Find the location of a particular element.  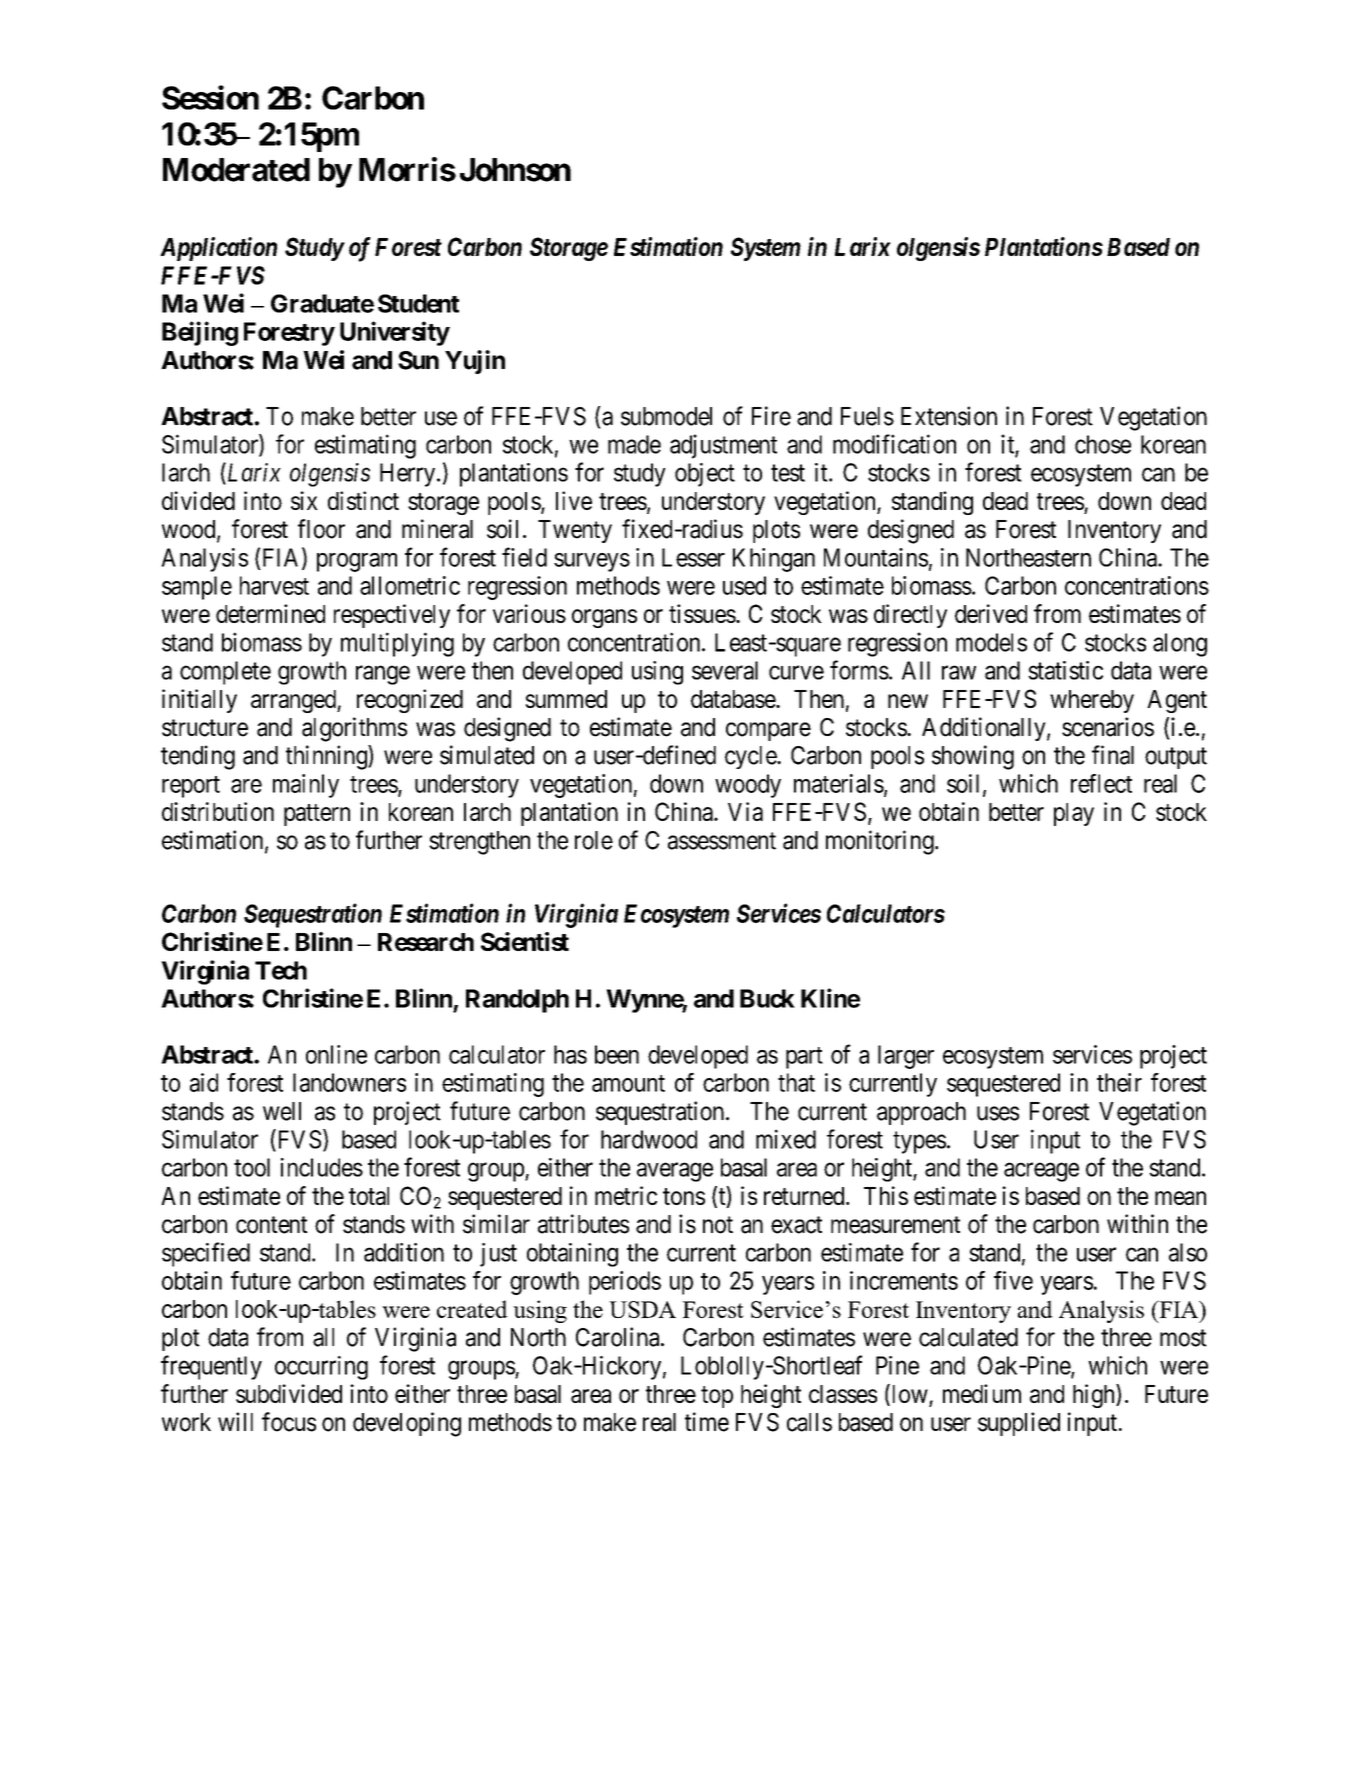

occurring is located at coordinates (321, 1368).
